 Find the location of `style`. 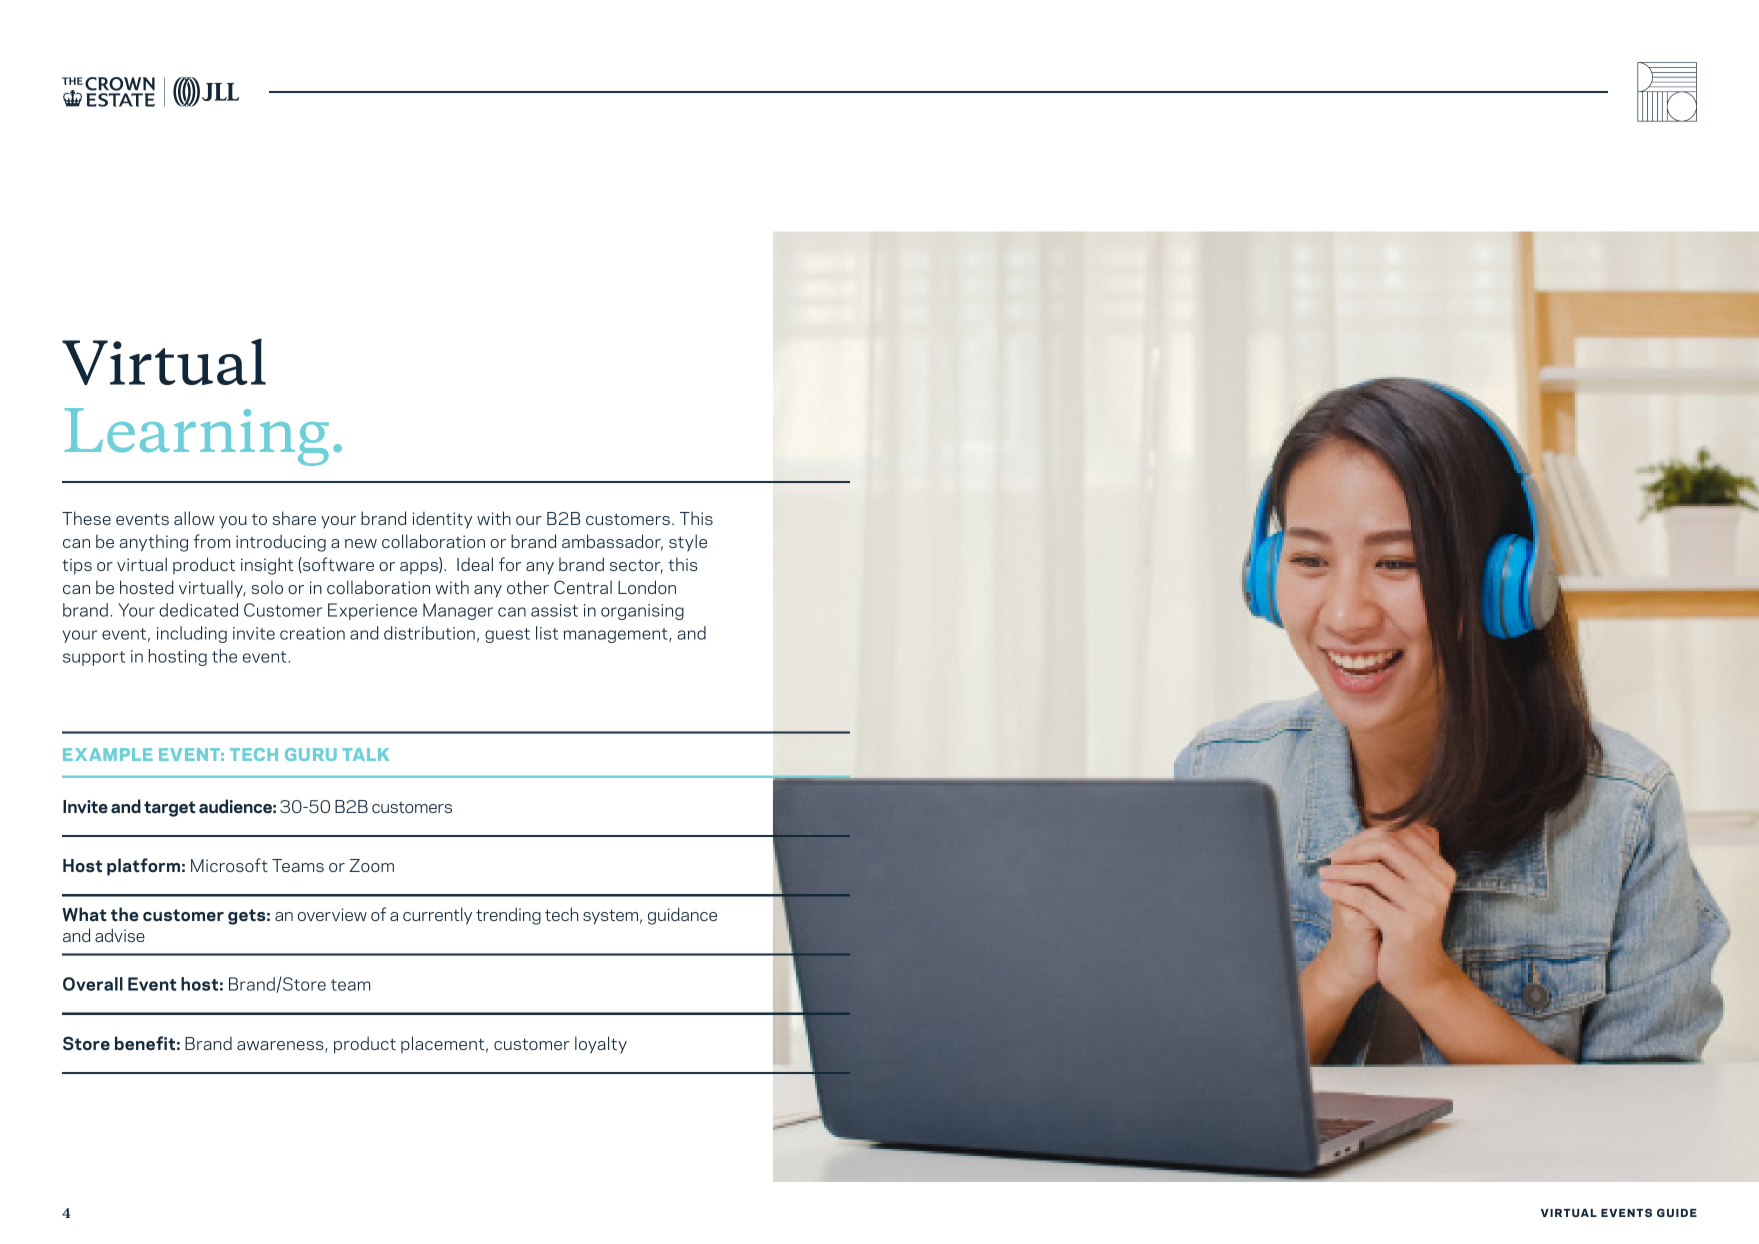

style is located at coordinates (688, 543).
